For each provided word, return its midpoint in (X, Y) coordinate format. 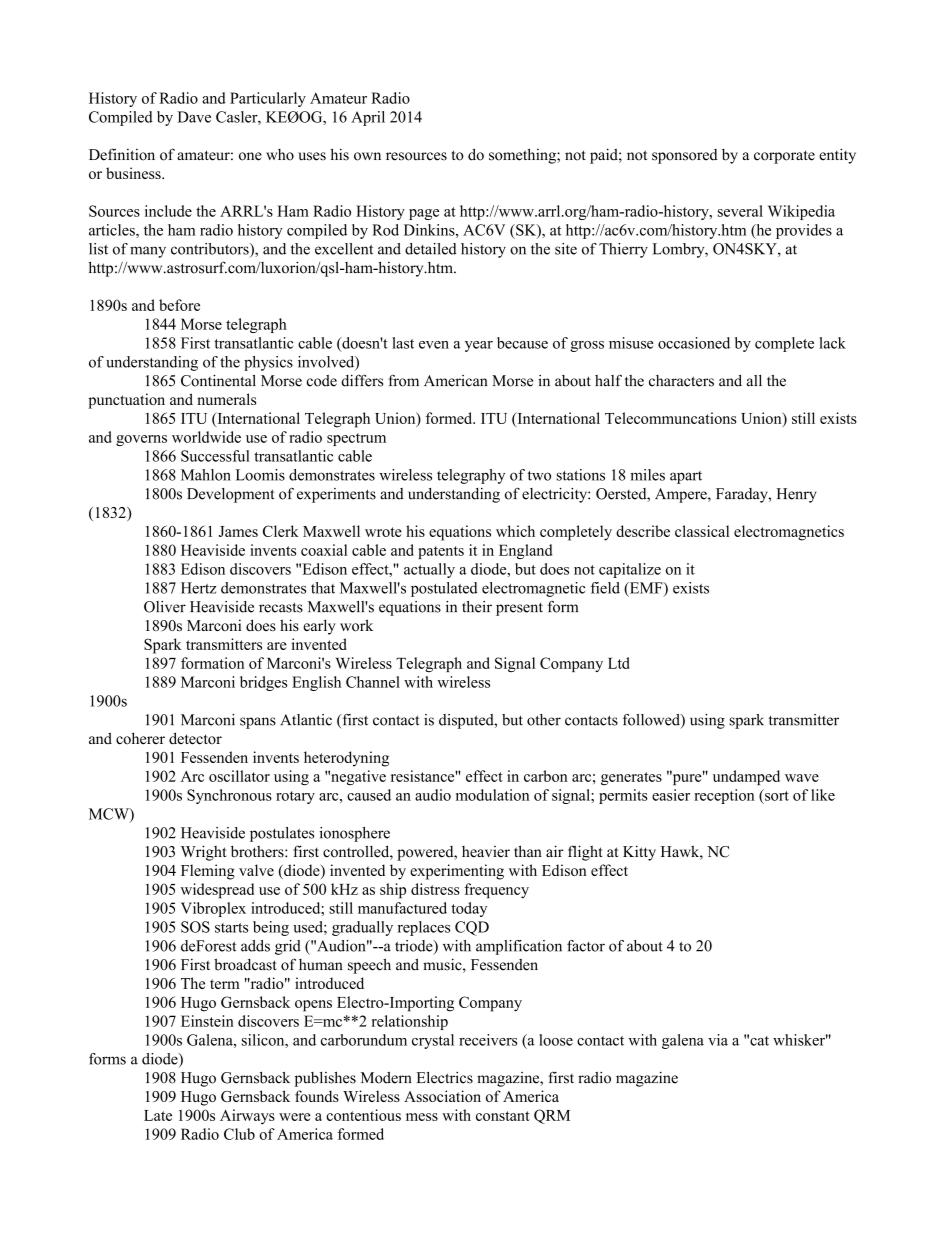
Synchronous (229, 796)
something (523, 156)
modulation (492, 795)
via (718, 1040)
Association (442, 1096)
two (539, 476)
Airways (247, 1117)
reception (724, 796)
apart (686, 477)
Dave (194, 117)
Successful (215, 456)
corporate (784, 157)
